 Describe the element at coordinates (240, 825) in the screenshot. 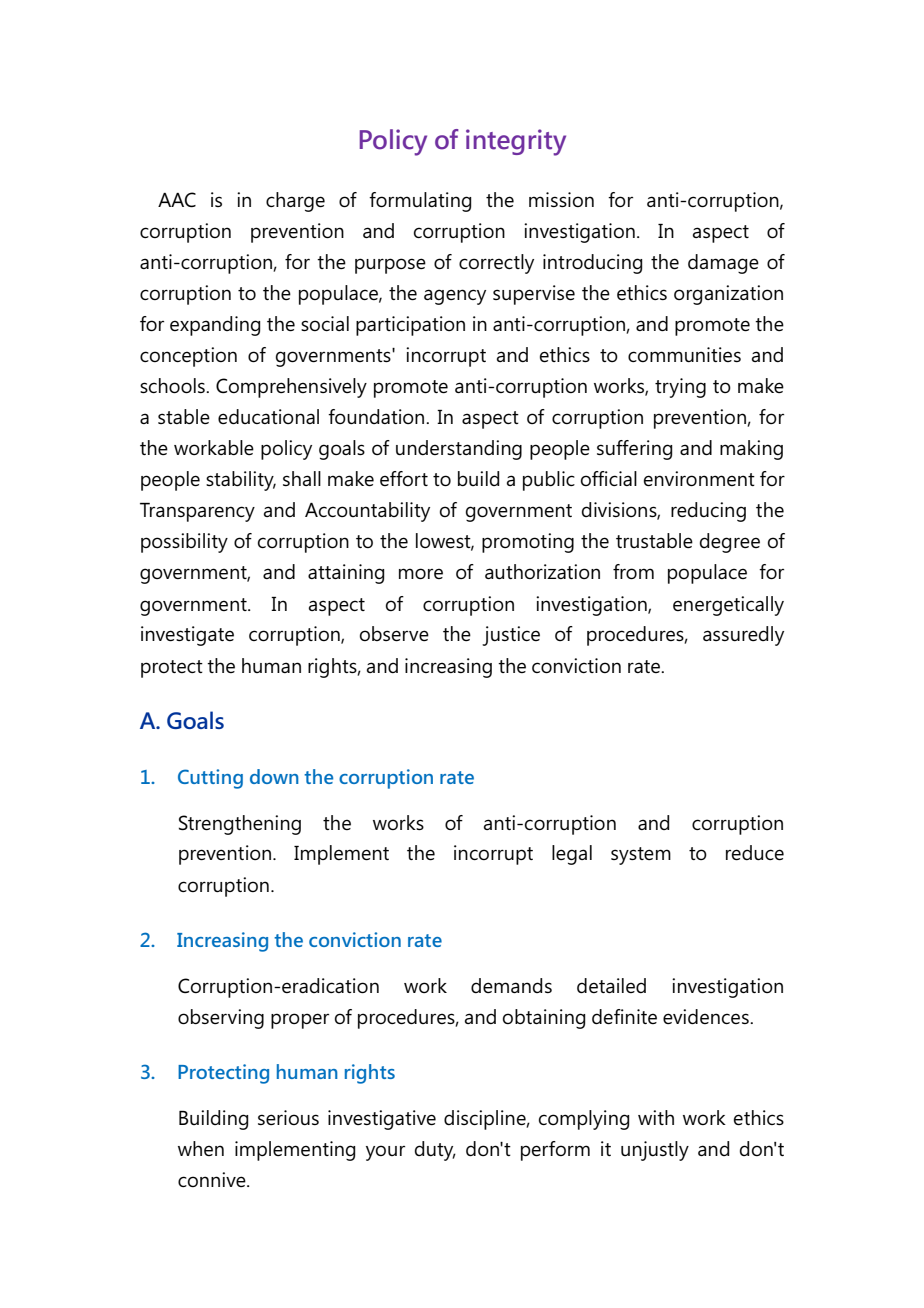

I see `Strengthening` at that location.
